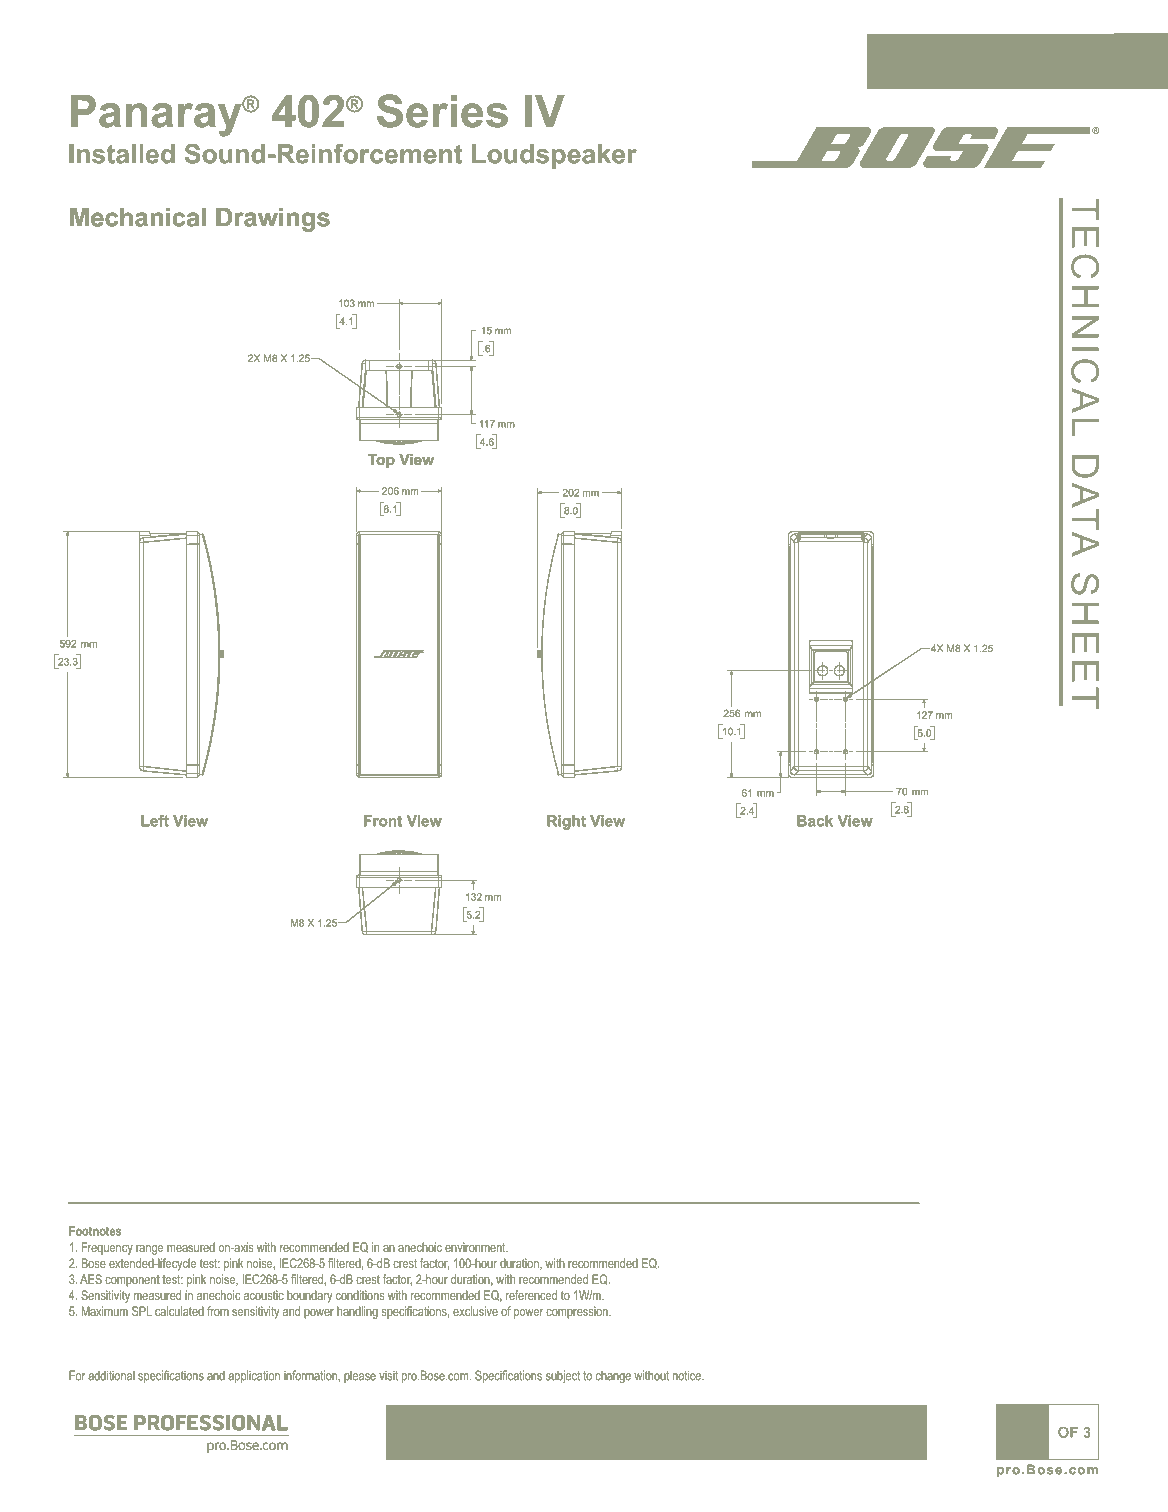 The width and height of the image is (1168, 1512). What do you see at coordinates (360, 1295) in the image?
I see `conditions` at bounding box center [360, 1295].
